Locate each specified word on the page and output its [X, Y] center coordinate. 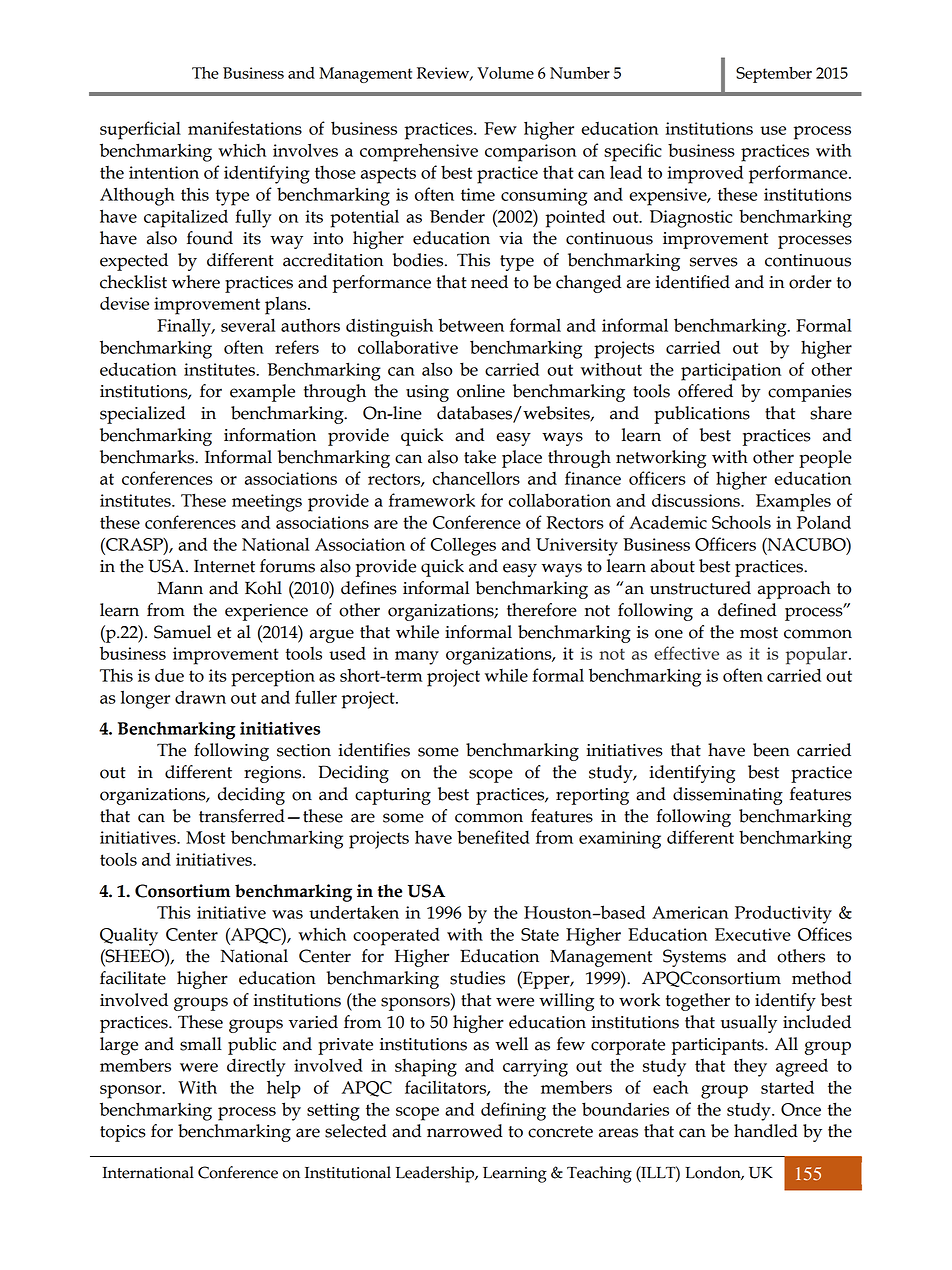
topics [123, 1133]
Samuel [182, 632]
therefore [542, 610]
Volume [505, 73]
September [774, 75]
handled [766, 1131]
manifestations [245, 128]
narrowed [465, 1131]
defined [747, 610]
